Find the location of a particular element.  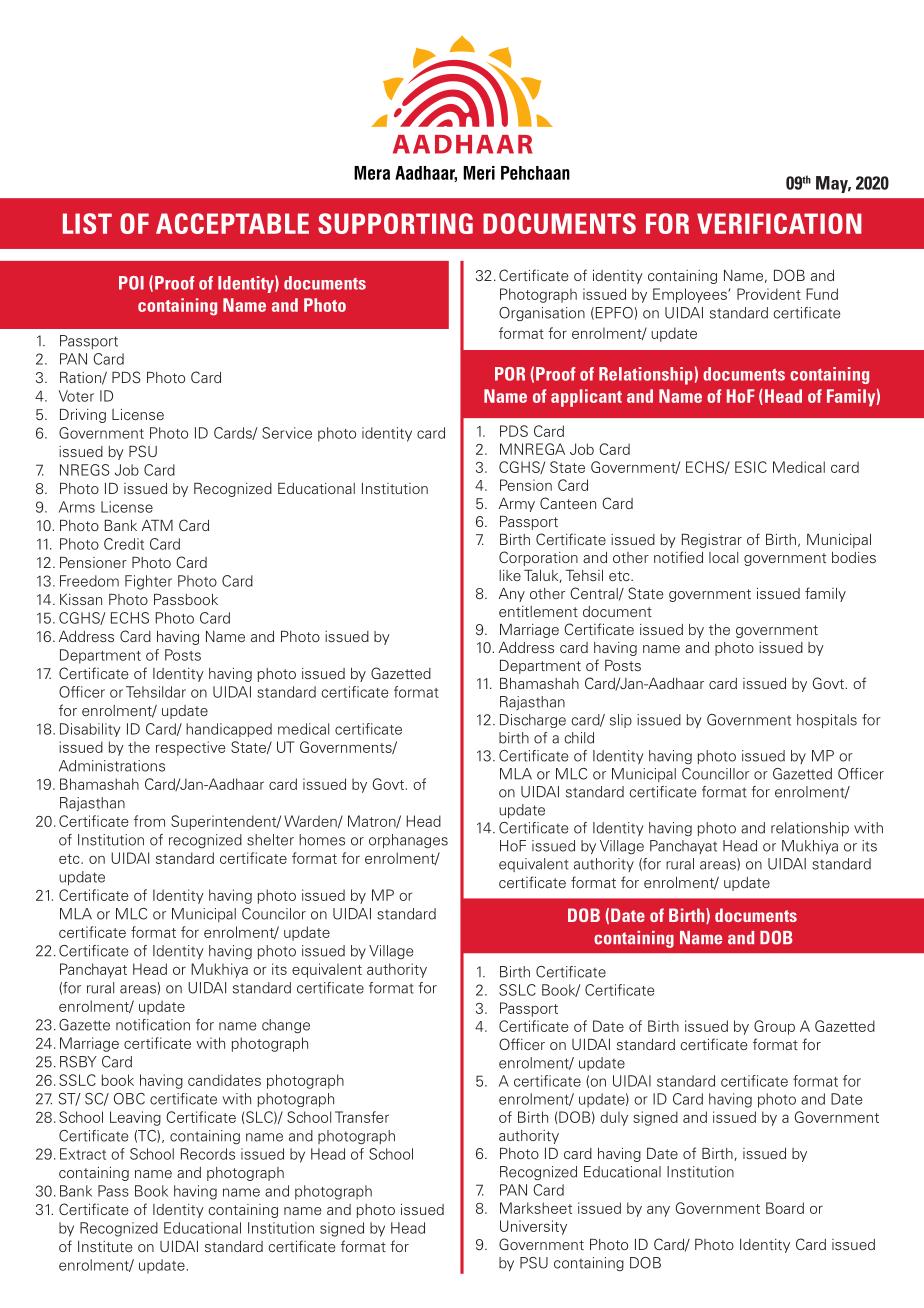

hospitals is located at coordinates (827, 721).
